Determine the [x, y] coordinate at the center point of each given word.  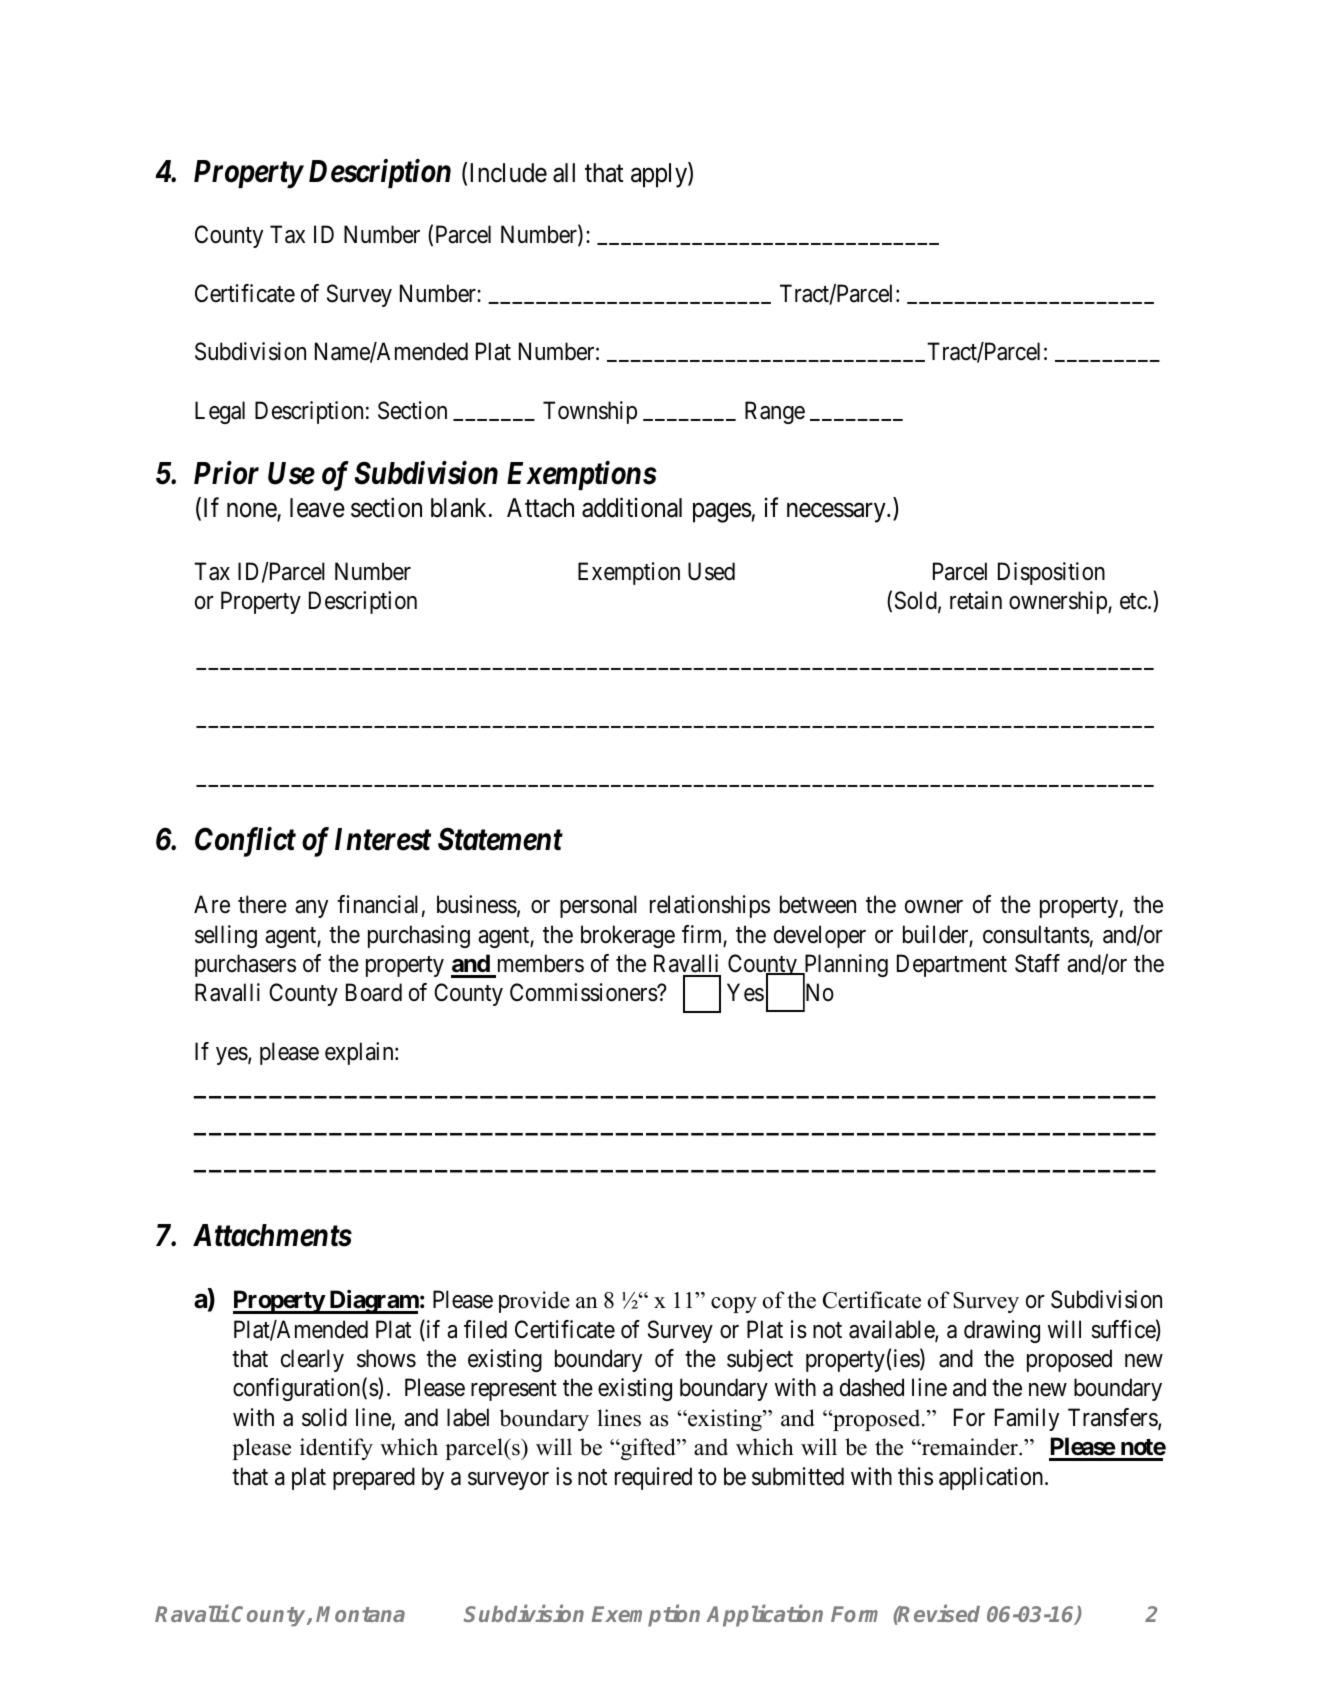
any [311, 909]
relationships [710, 906]
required [653, 1478]
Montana [360, 1614]
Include [508, 173]
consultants [1036, 934]
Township [590, 412]
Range [775, 412]
